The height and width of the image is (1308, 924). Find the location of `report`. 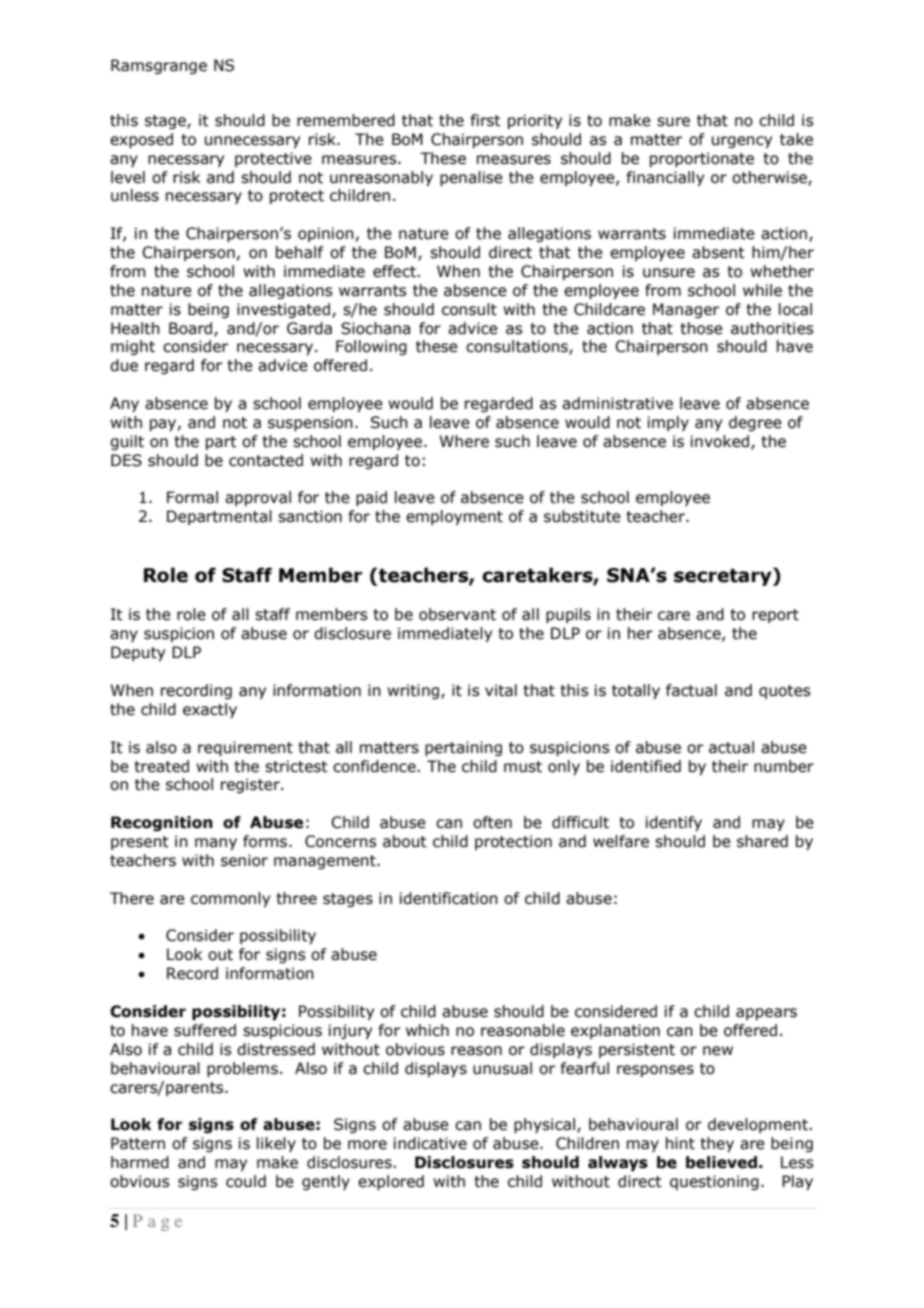

report is located at coordinates (775, 616).
